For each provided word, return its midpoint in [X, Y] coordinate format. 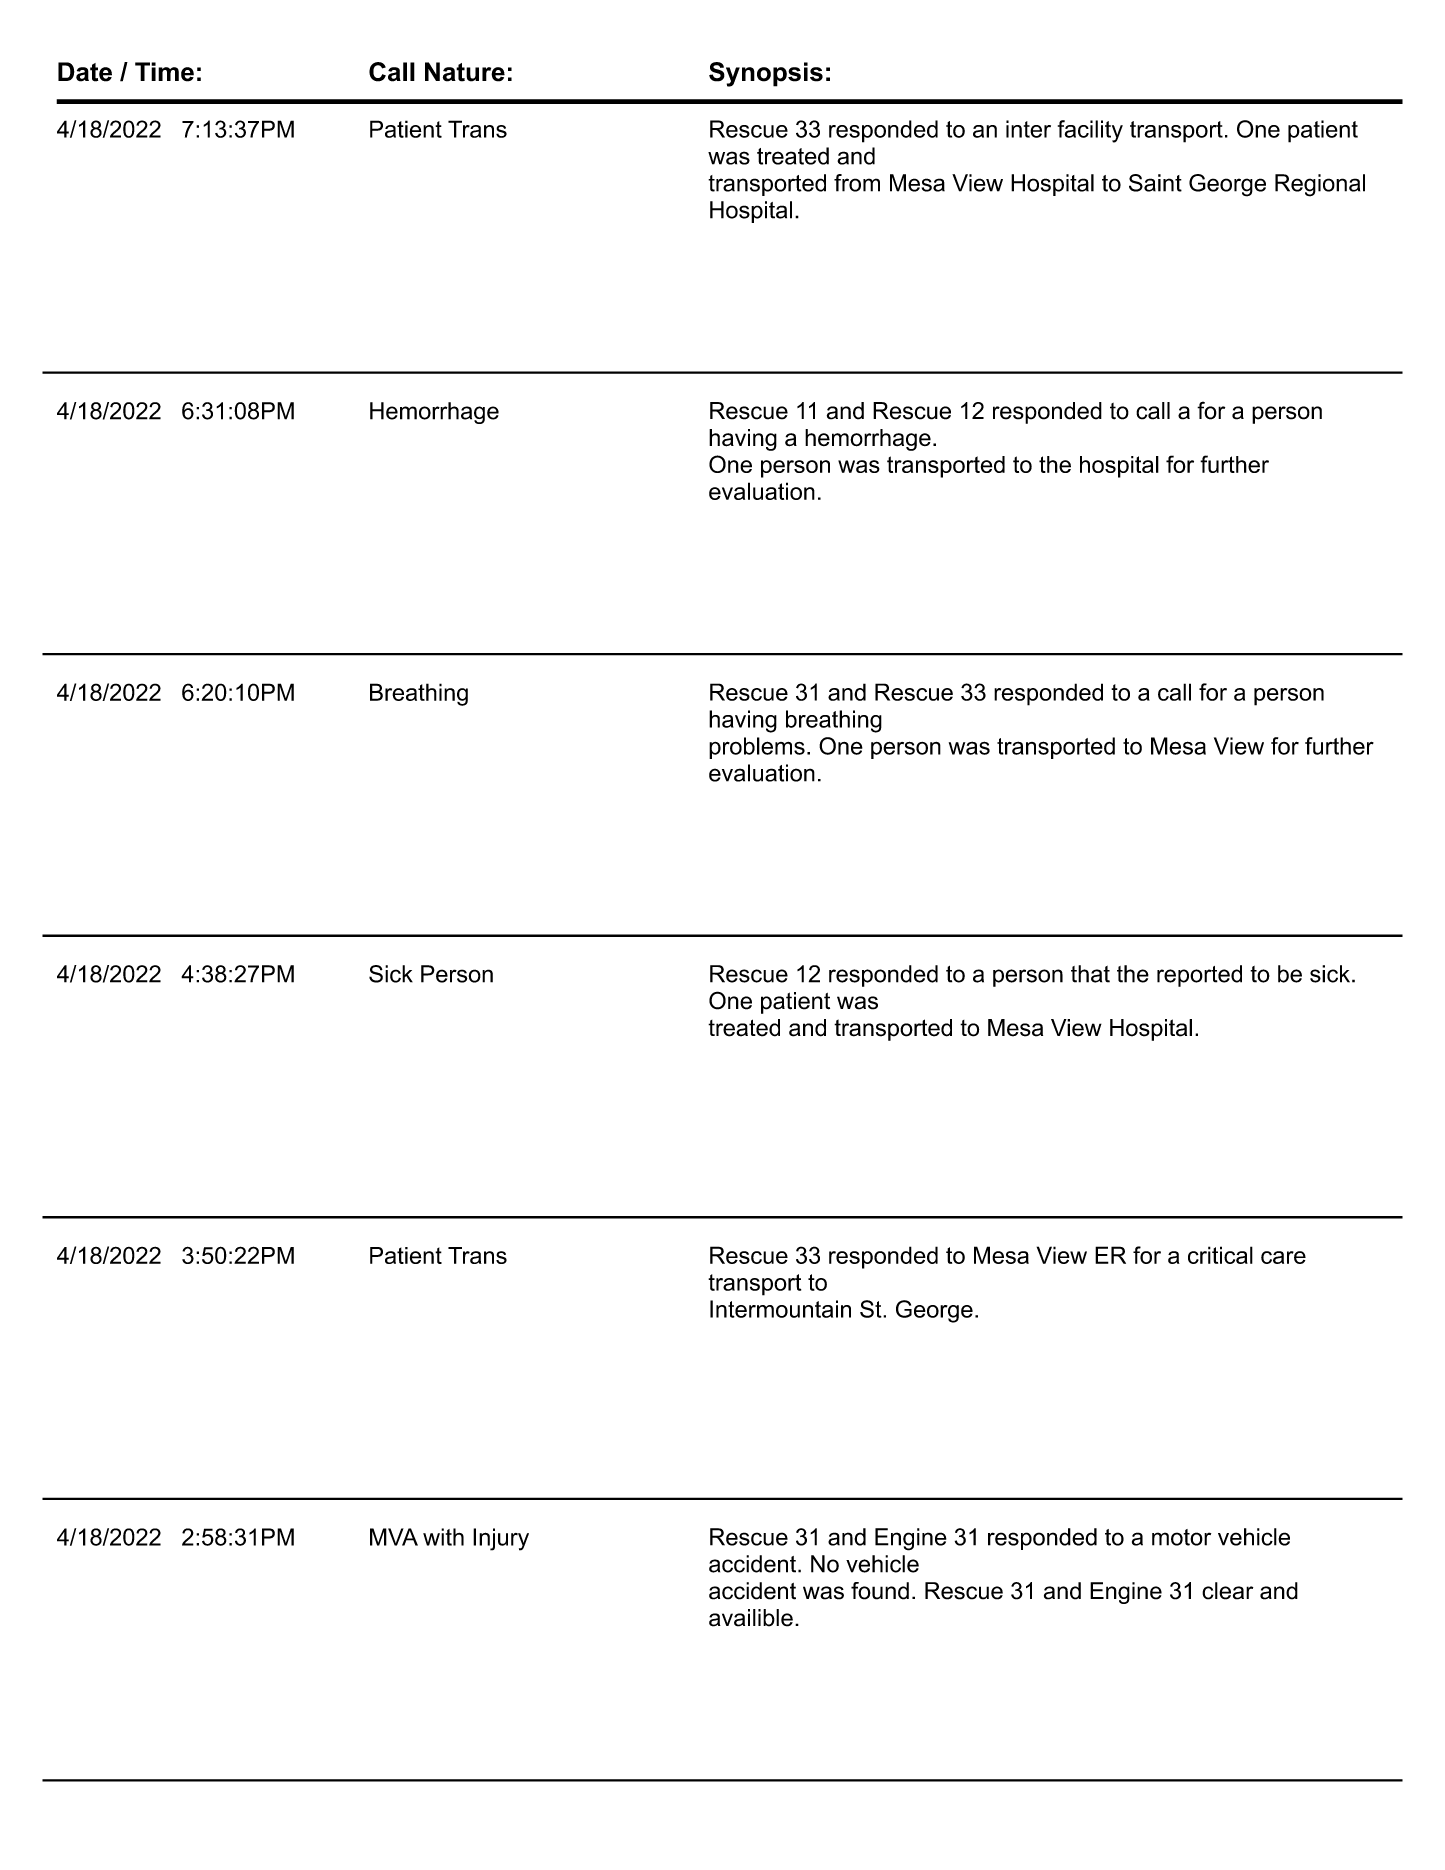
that [1090, 974]
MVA [394, 1537]
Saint [1155, 183]
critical [1220, 1255]
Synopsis [766, 74]
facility [1090, 131]
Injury [501, 1539]
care [1283, 1257]
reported [1199, 976]
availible [751, 1618]
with [443, 1537]
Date [85, 72]
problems [757, 748]
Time [164, 72]
